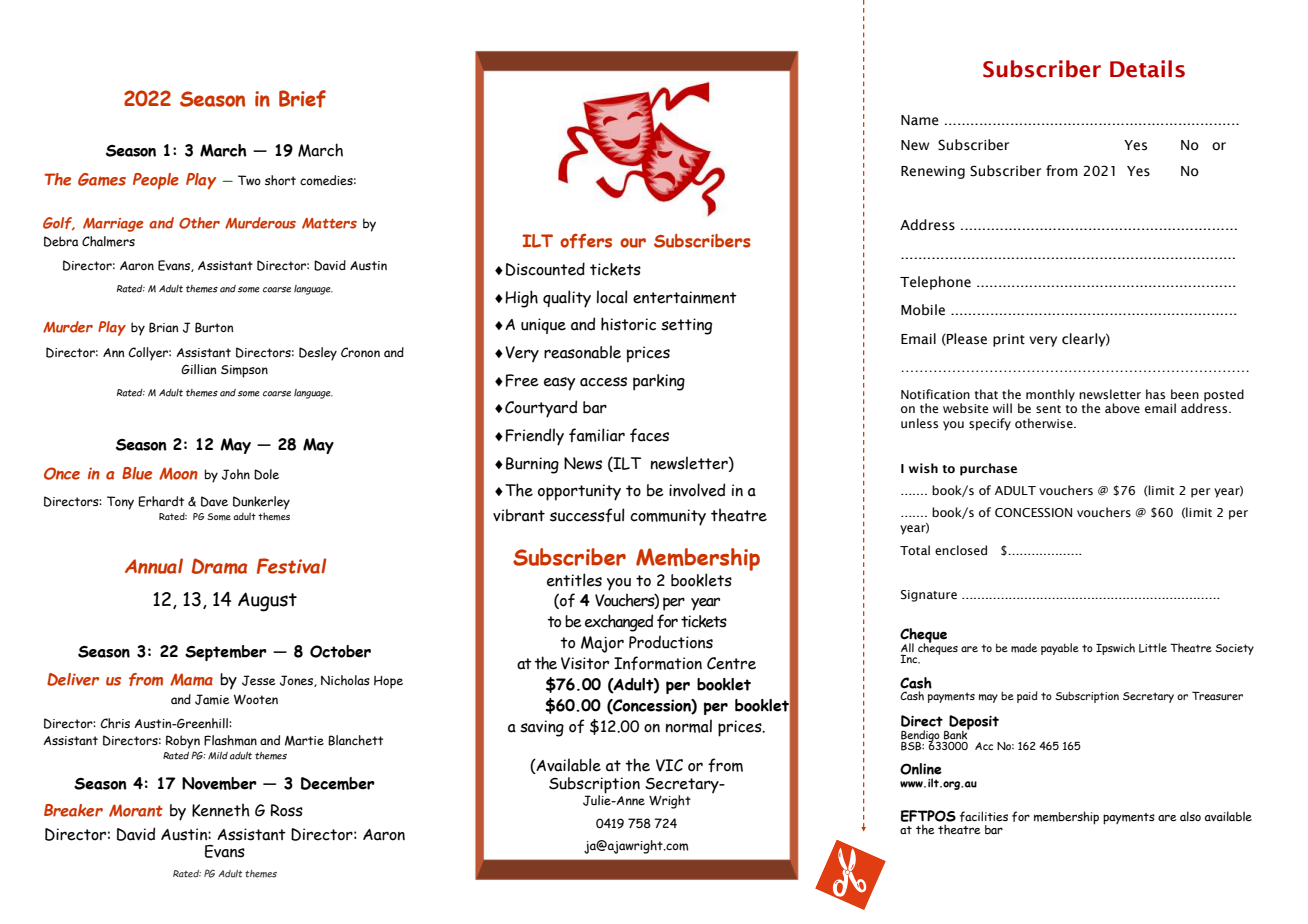  Describe the element at coordinates (574, 580) in the document. I see `entitles` at that location.
